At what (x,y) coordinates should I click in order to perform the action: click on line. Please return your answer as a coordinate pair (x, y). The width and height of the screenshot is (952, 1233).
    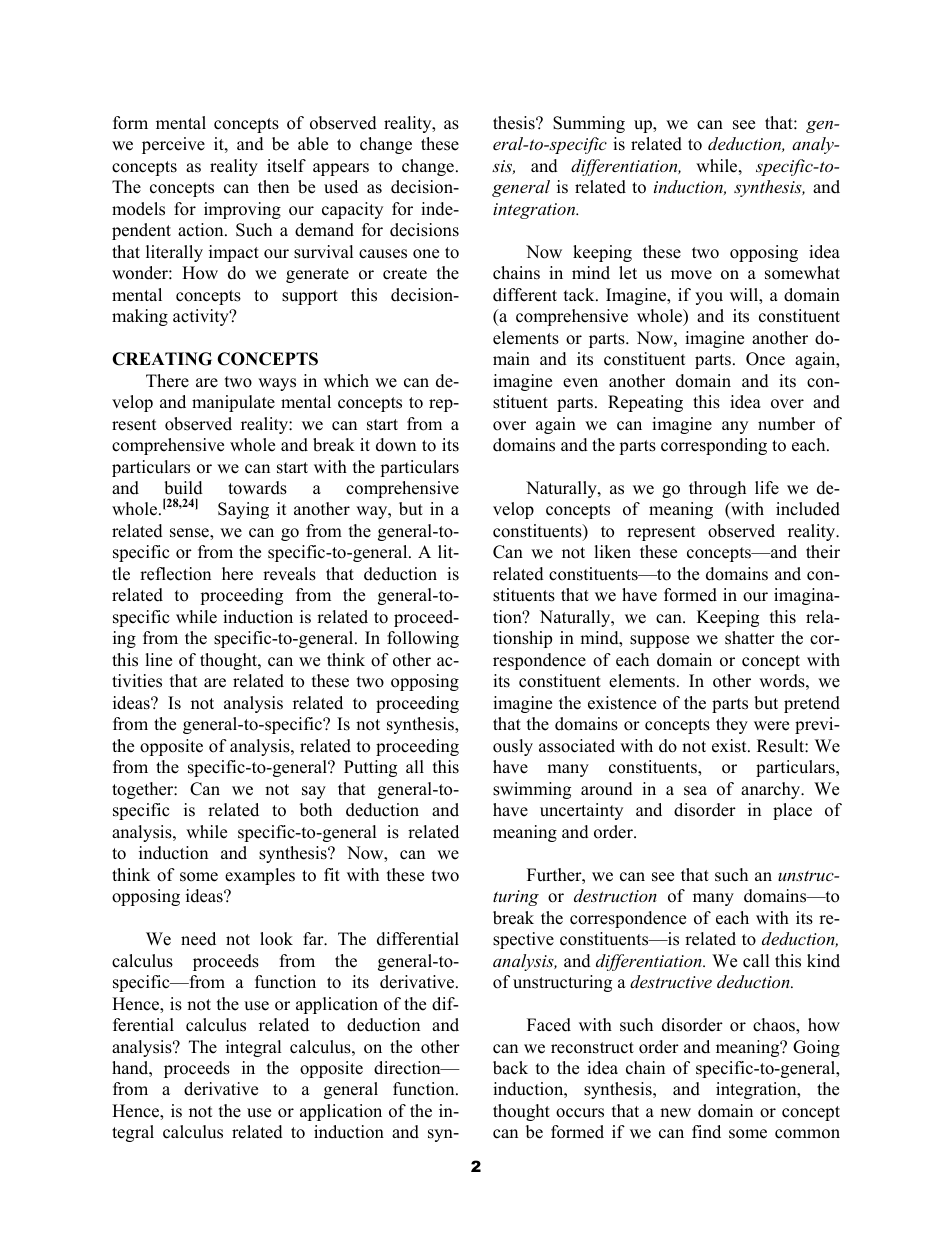
    Looking at the image, I should click on (158, 660).
